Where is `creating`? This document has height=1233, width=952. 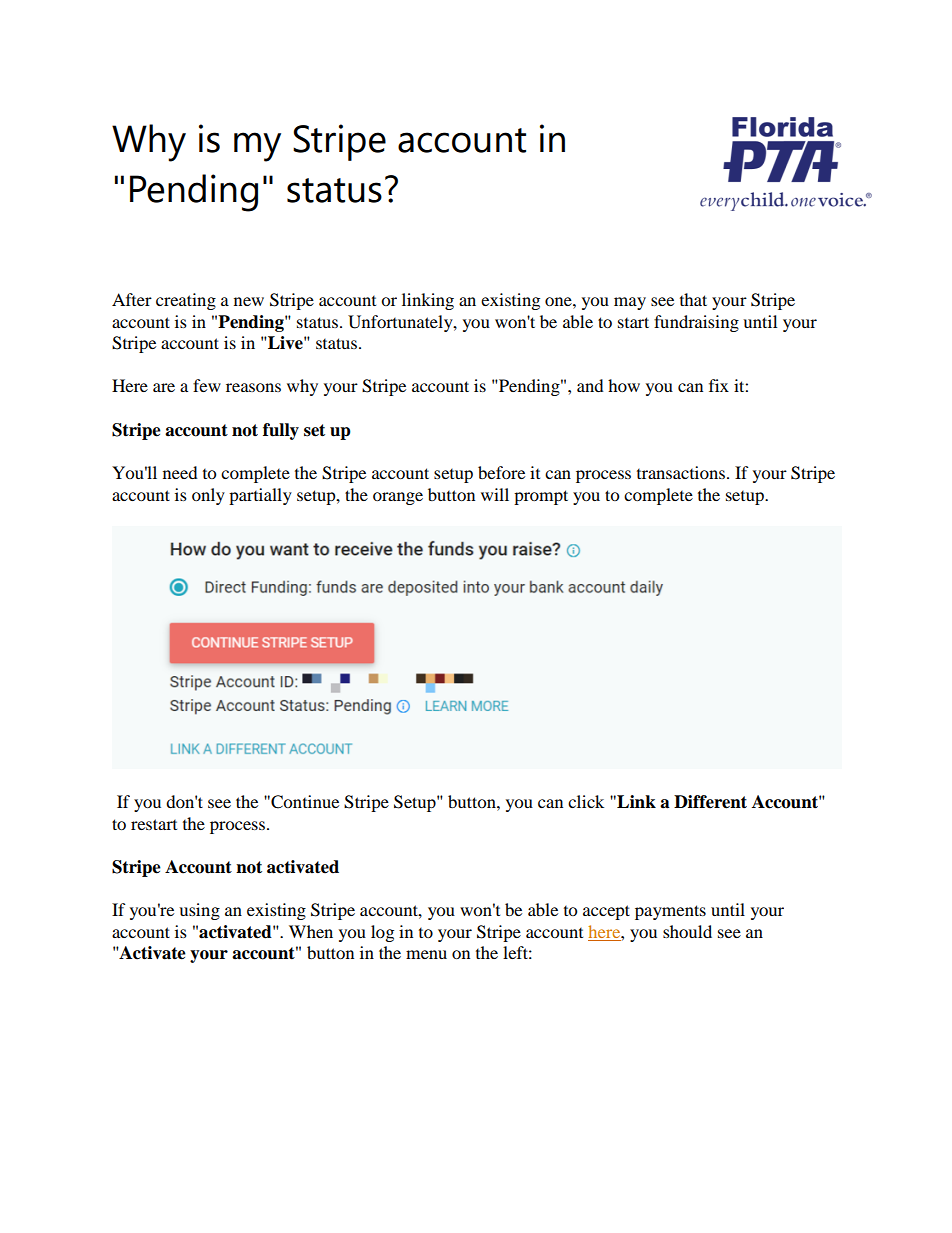
creating is located at coordinates (186, 301).
